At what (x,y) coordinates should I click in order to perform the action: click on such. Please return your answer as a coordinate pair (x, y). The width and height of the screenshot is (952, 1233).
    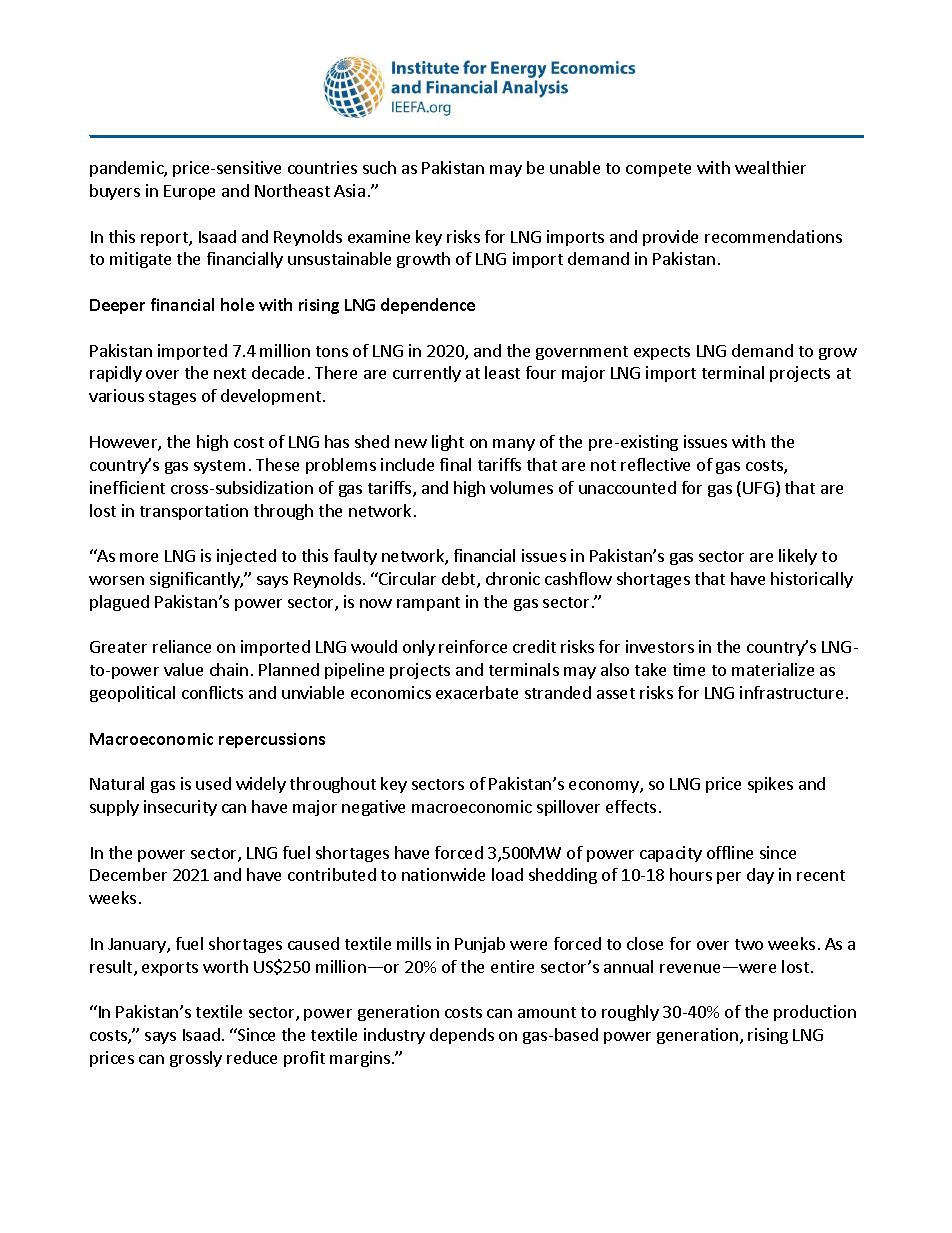
    Looking at the image, I should click on (379, 167).
